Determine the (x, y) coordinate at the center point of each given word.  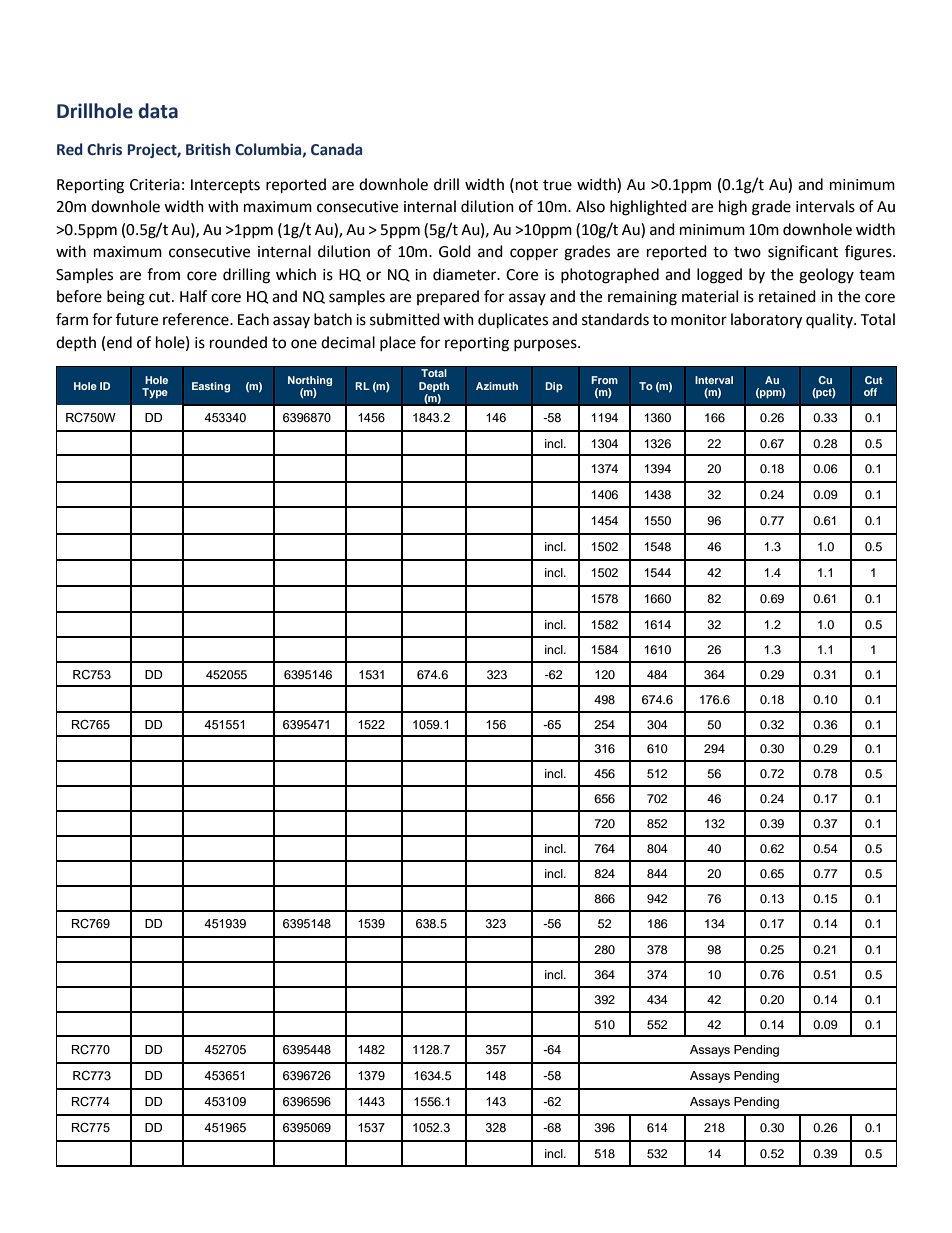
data (158, 111)
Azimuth (497, 386)
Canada (336, 149)
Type (155, 393)
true (557, 185)
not (527, 185)
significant (803, 253)
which (296, 274)
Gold (455, 251)
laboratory (766, 321)
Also (590, 206)
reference (197, 319)
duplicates (513, 321)
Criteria (155, 185)
